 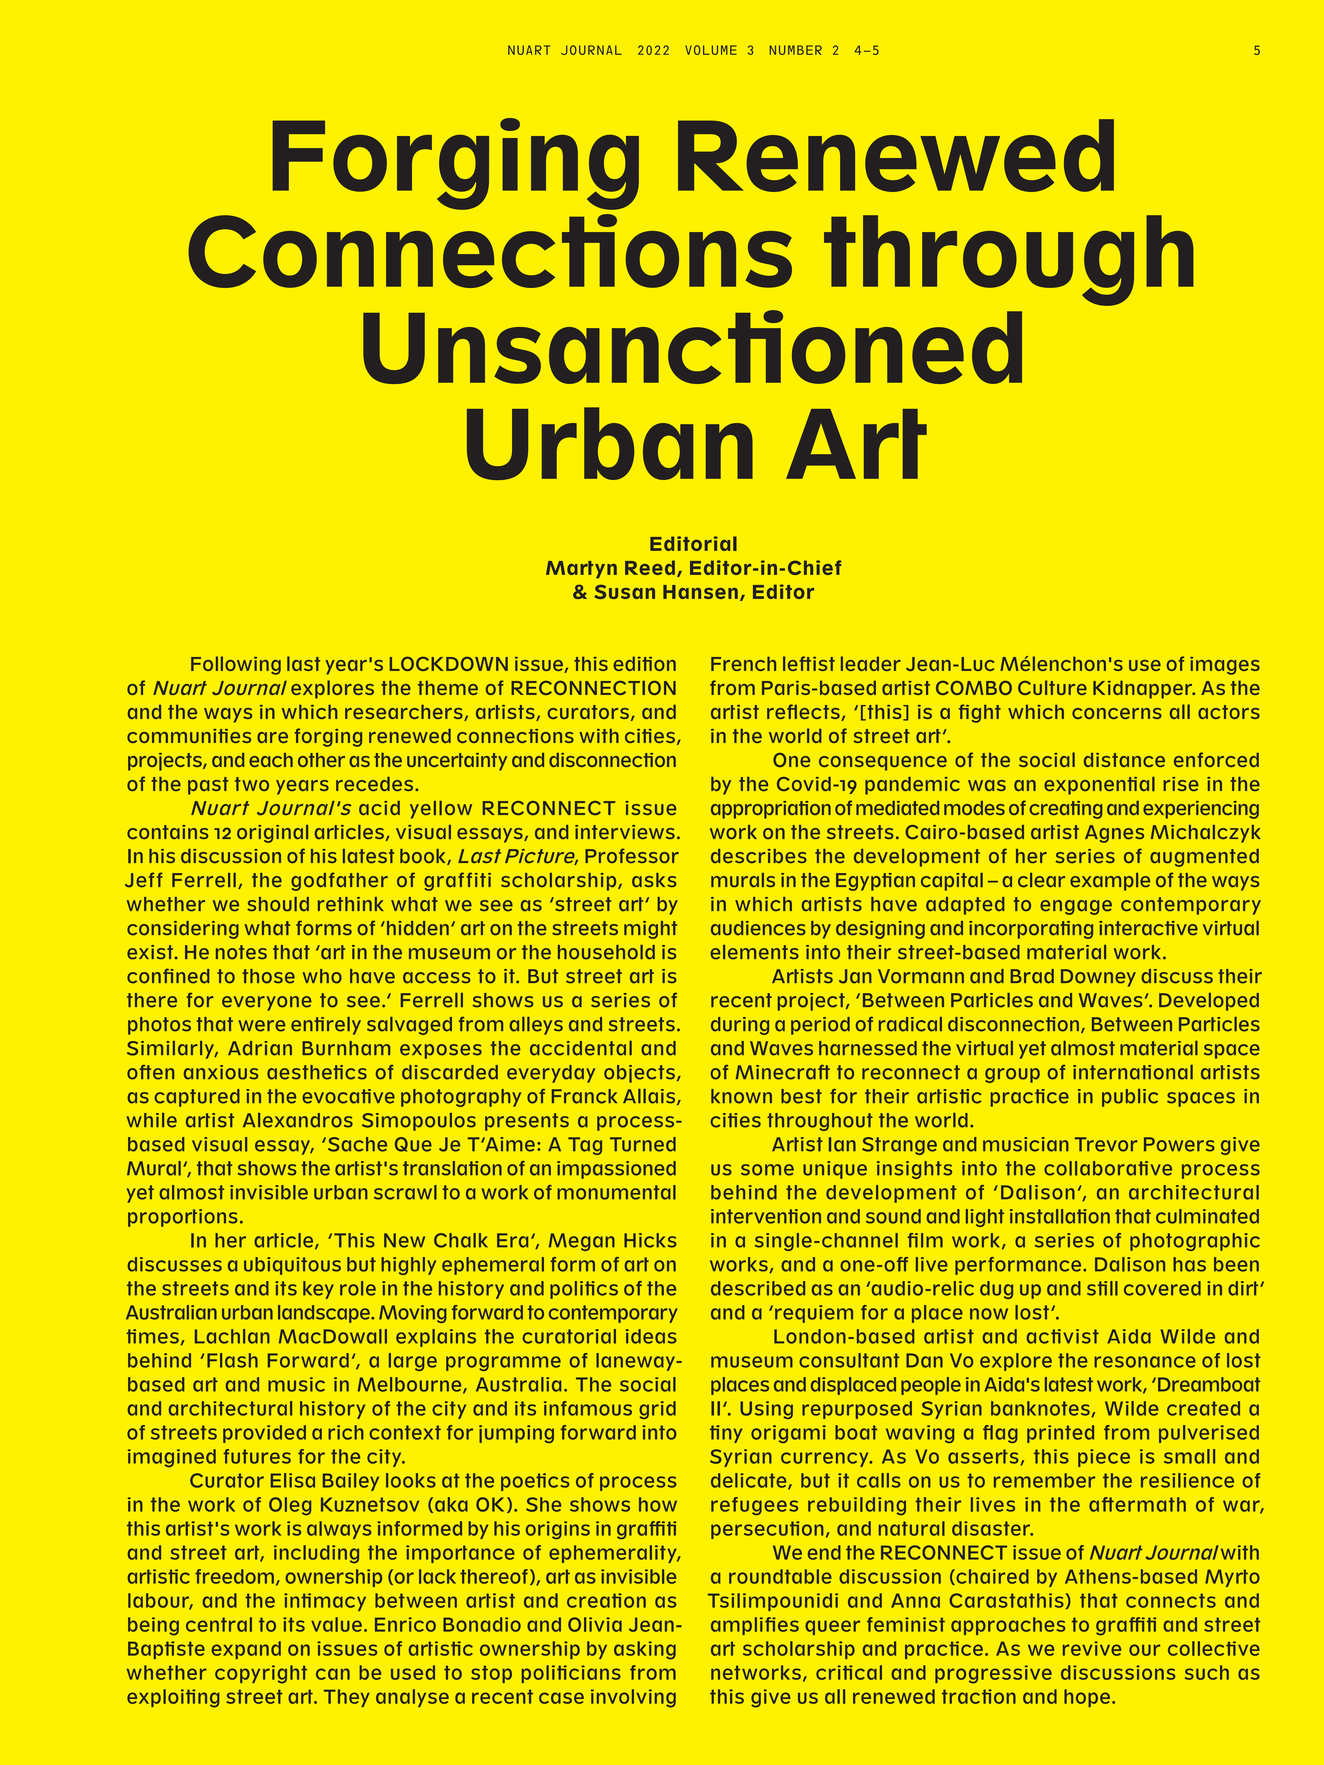 What do you see at coordinates (1092, 1648) in the page?
I see `revive` at bounding box center [1092, 1648].
